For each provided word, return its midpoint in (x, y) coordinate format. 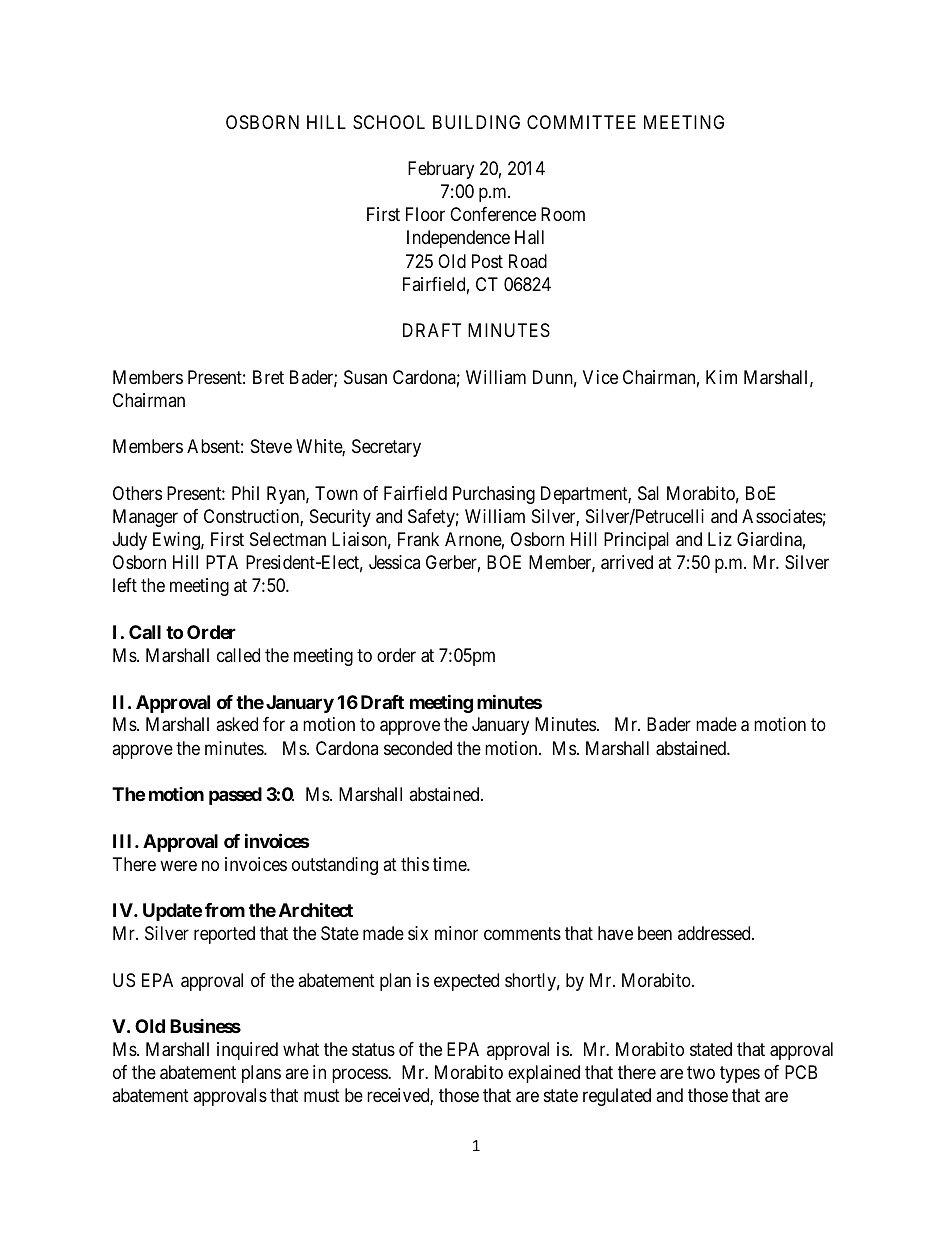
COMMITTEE (581, 122)
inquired (247, 1051)
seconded (418, 748)
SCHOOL (389, 122)
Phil (245, 493)
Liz (720, 539)
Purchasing (494, 495)
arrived (627, 562)
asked (237, 724)
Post (487, 261)
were (178, 865)
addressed (715, 933)
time (450, 864)
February (441, 170)
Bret (268, 377)
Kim (721, 377)
